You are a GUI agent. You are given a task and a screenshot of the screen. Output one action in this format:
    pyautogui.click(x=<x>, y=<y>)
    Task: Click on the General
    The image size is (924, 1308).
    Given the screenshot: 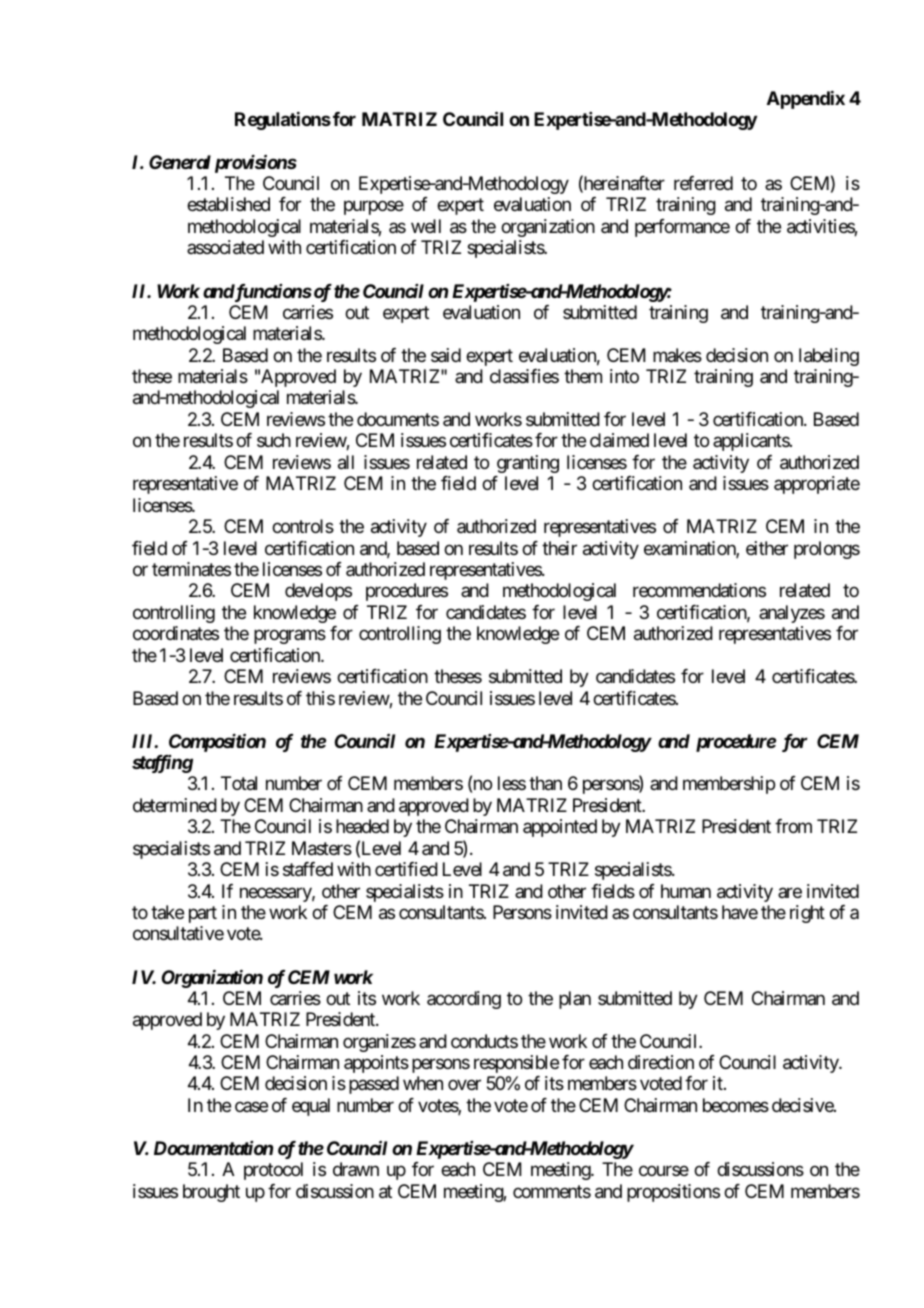 What is the action you would take?
    pyautogui.click(x=180, y=162)
